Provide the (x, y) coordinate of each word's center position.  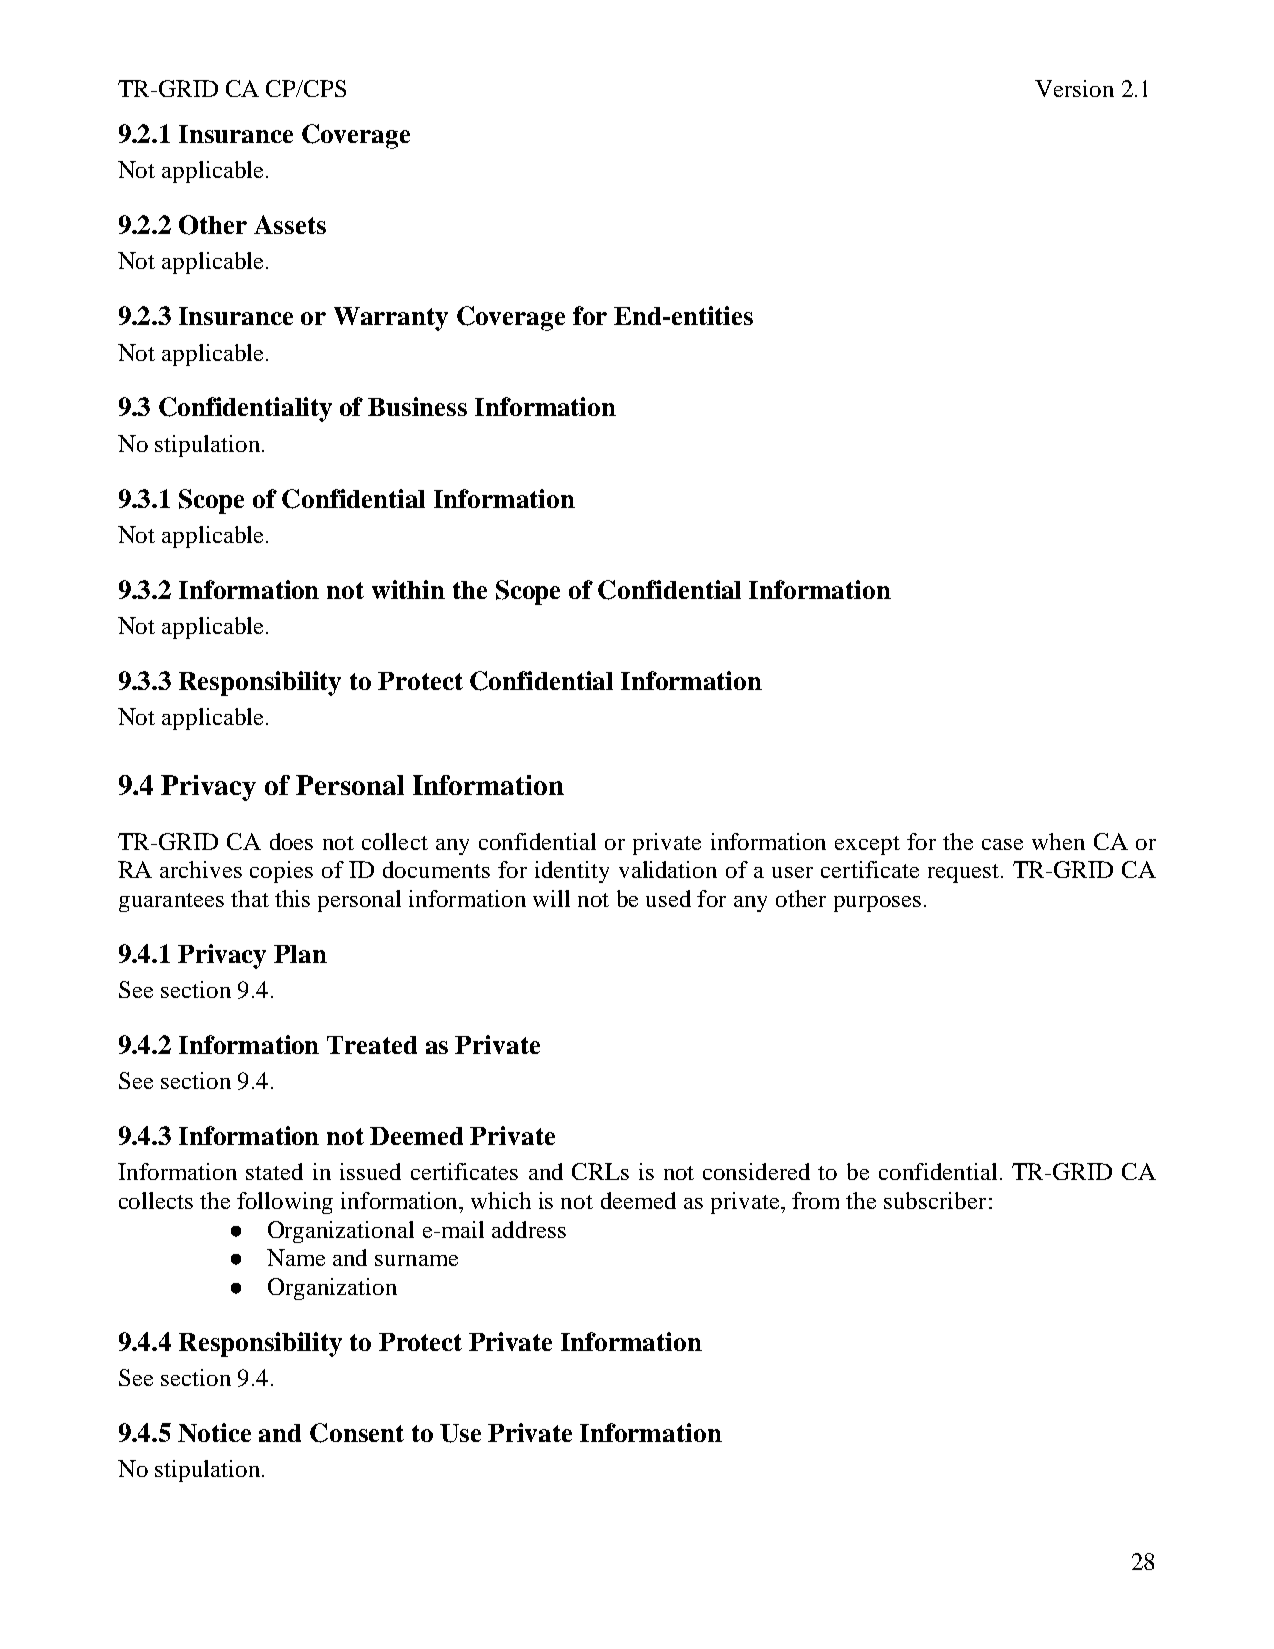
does (291, 841)
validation (668, 869)
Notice (214, 1432)
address (529, 1229)
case (1002, 844)
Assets (290, 224)
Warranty (391, 319)
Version (1074, 88)
